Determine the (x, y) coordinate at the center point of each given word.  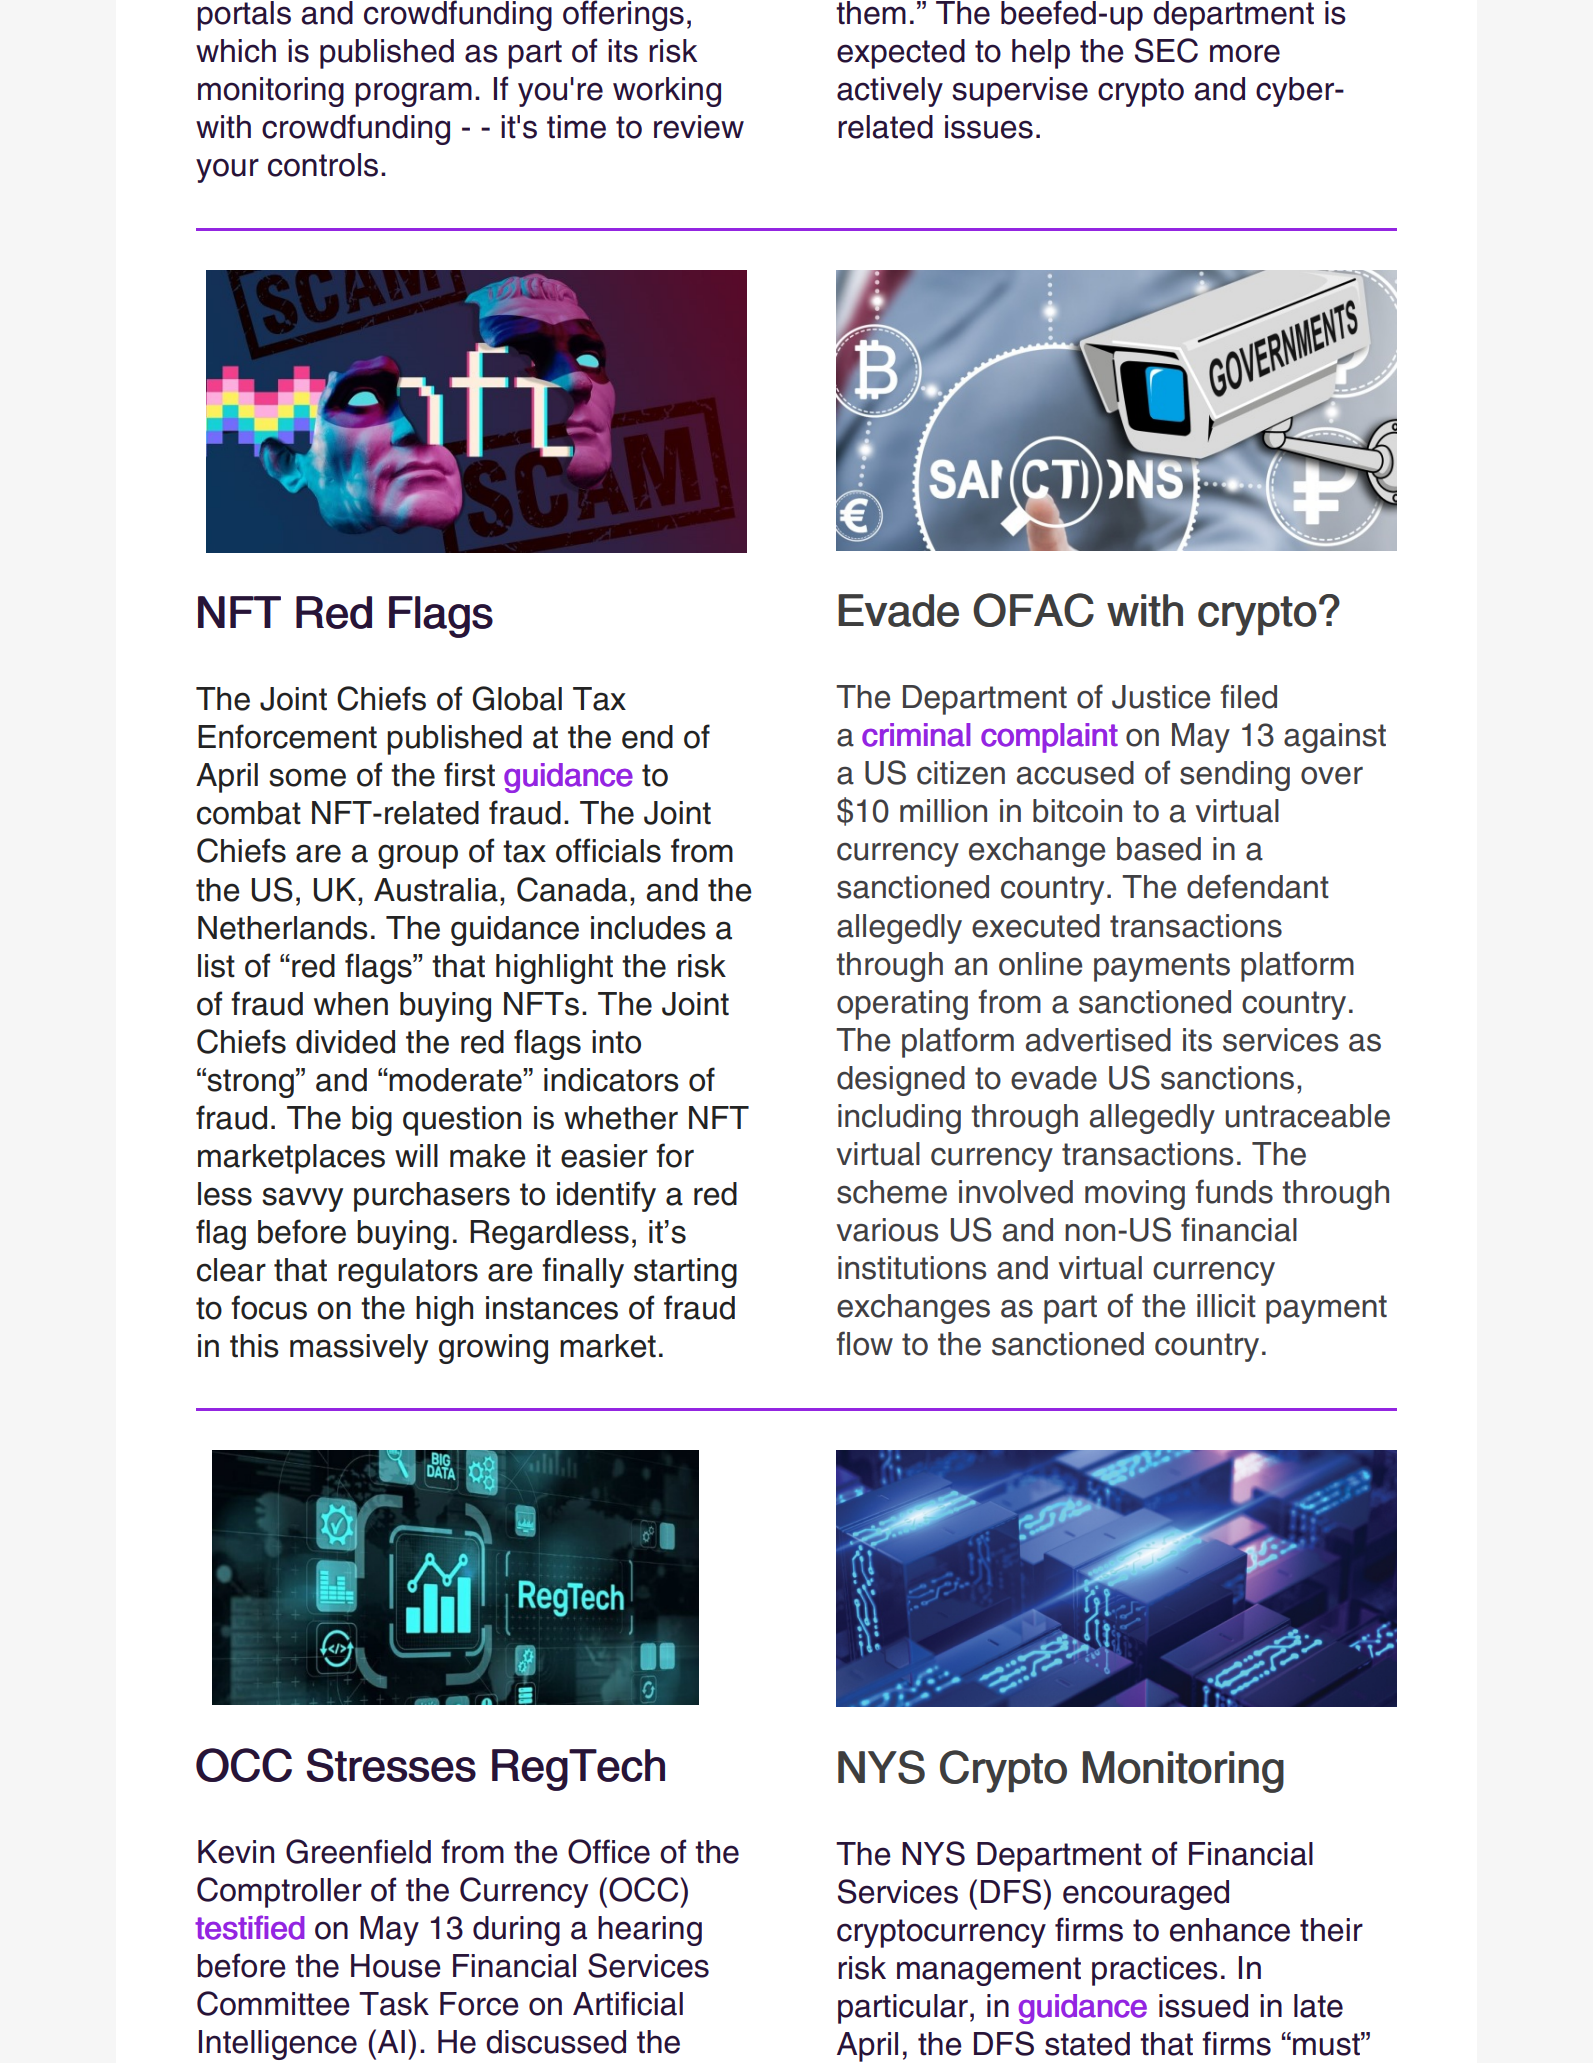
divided (345, 1042)
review (699, 127)
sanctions (1227, 1078)
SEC (1166, 50)
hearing (650, 1931)
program (413, 94)
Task (394, 2004)
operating (902, 1005)
